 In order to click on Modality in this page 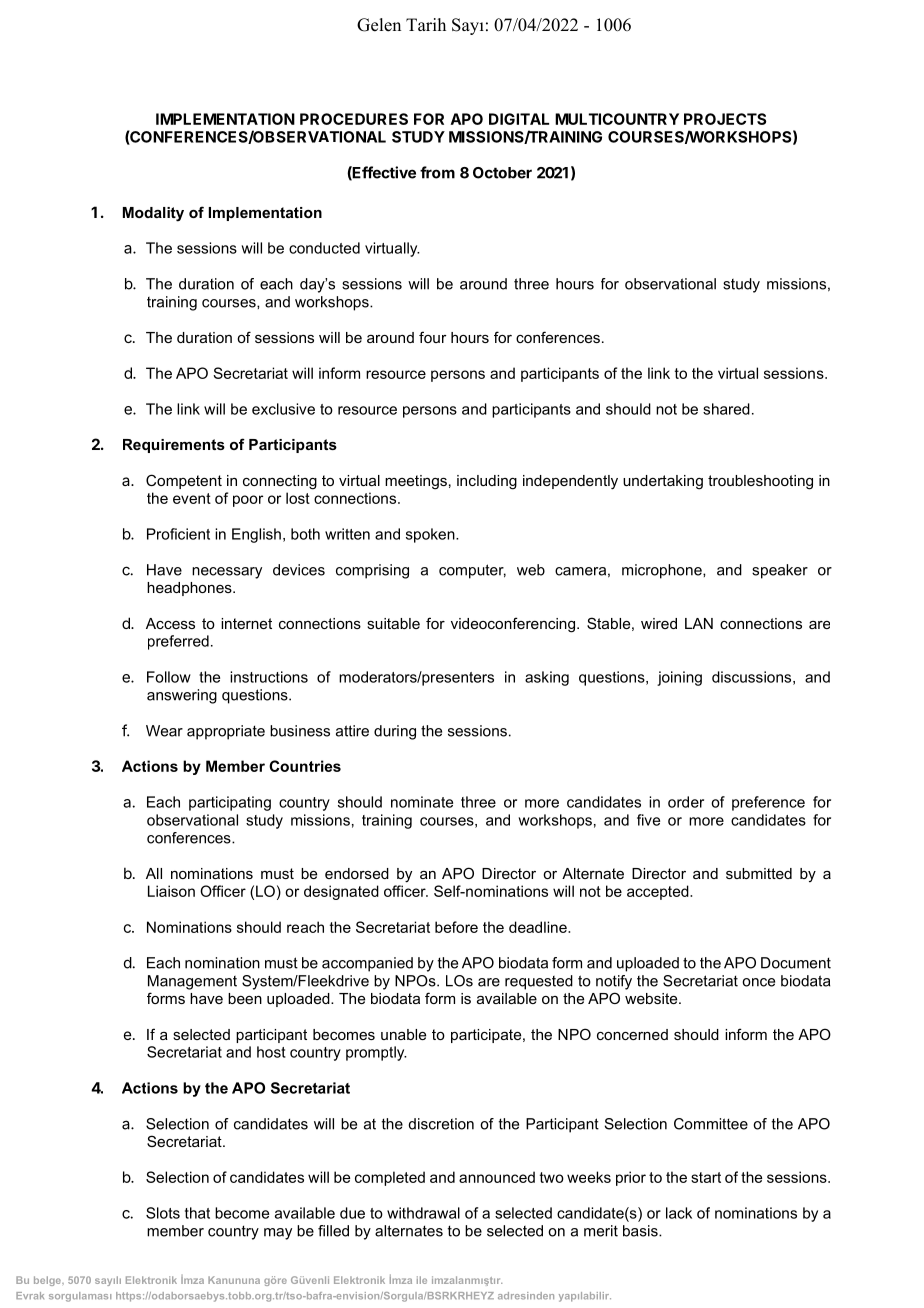, I will do `click(153, 214)`.
